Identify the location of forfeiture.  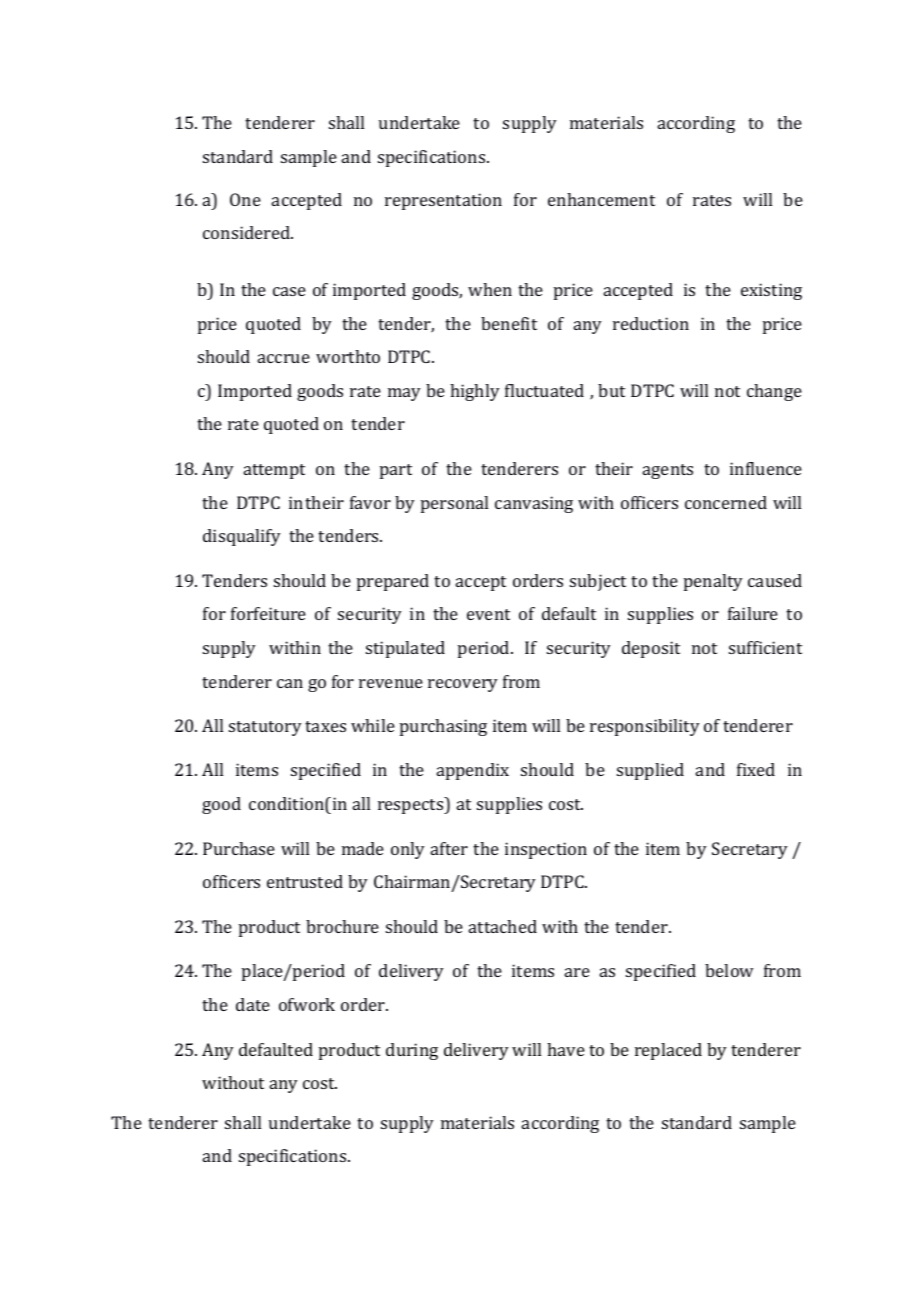
(268, 613).
